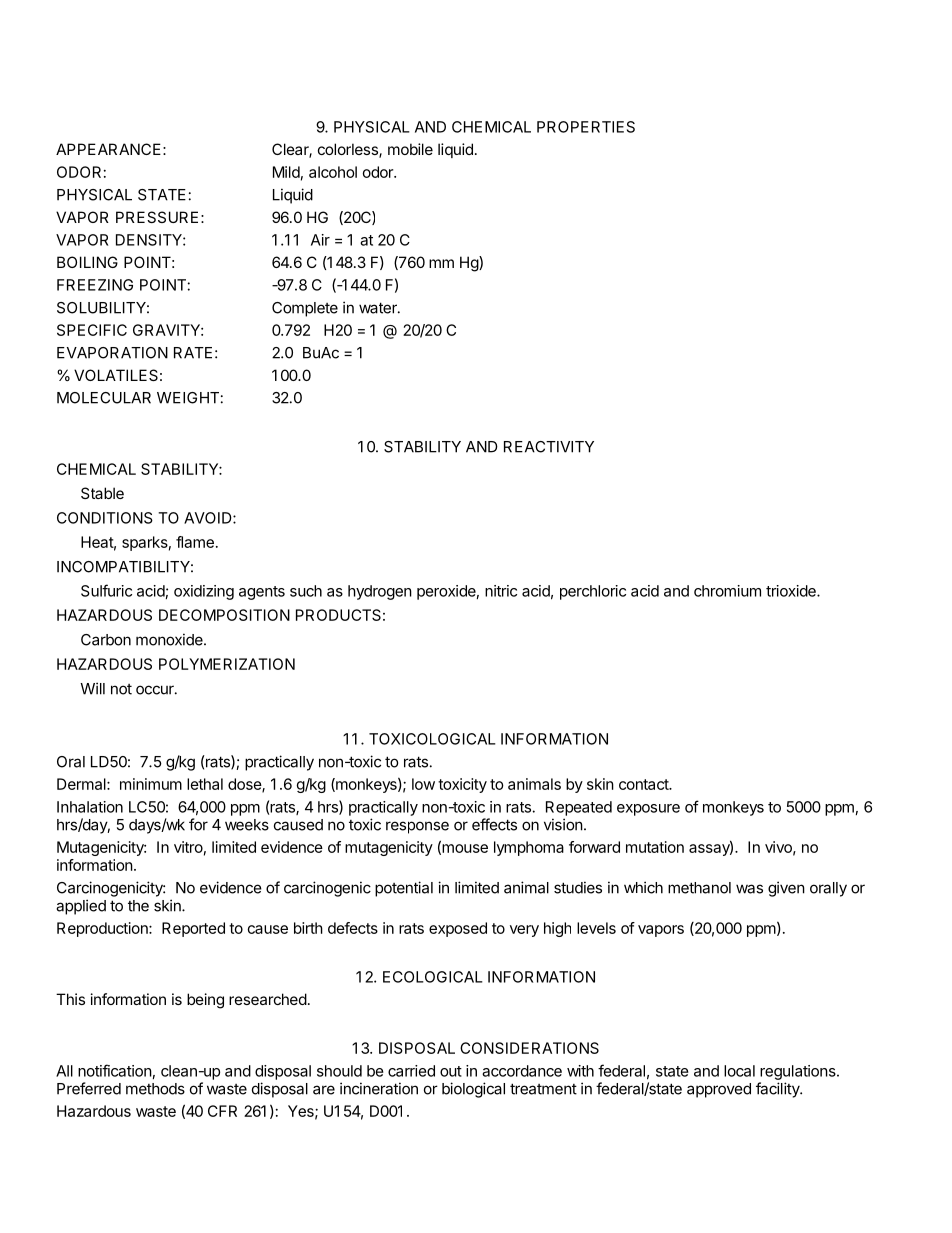 This image has height=1233, width=952. What do you see at coordinates (404, 889) in the image?
I see `potential` at bounding box center [404, 889].
